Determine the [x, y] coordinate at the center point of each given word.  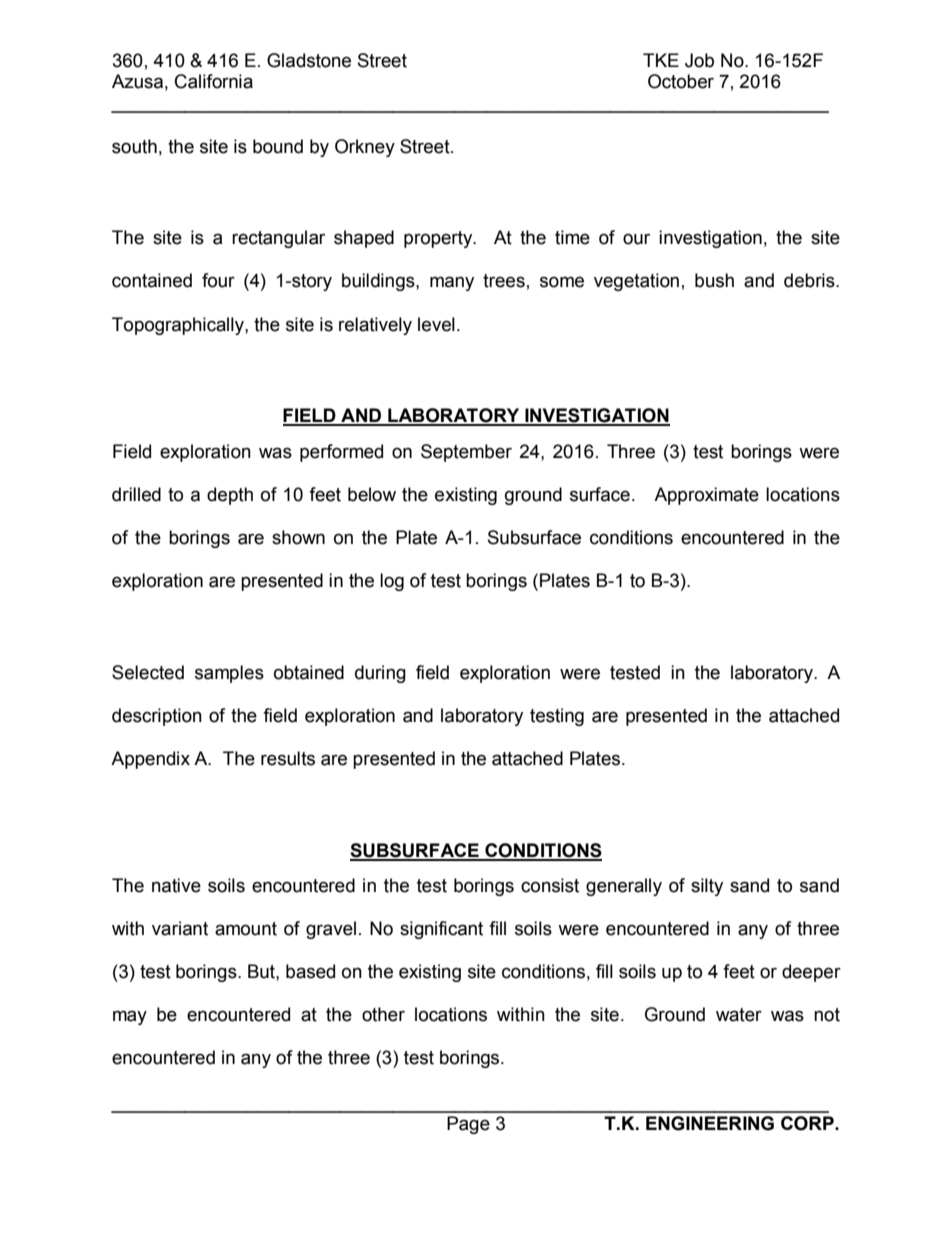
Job [699, 60]
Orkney [365, 148]
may [130, 1017]
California [214, 81]
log [392, 582]
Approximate [706, 496]
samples [229, 674]
